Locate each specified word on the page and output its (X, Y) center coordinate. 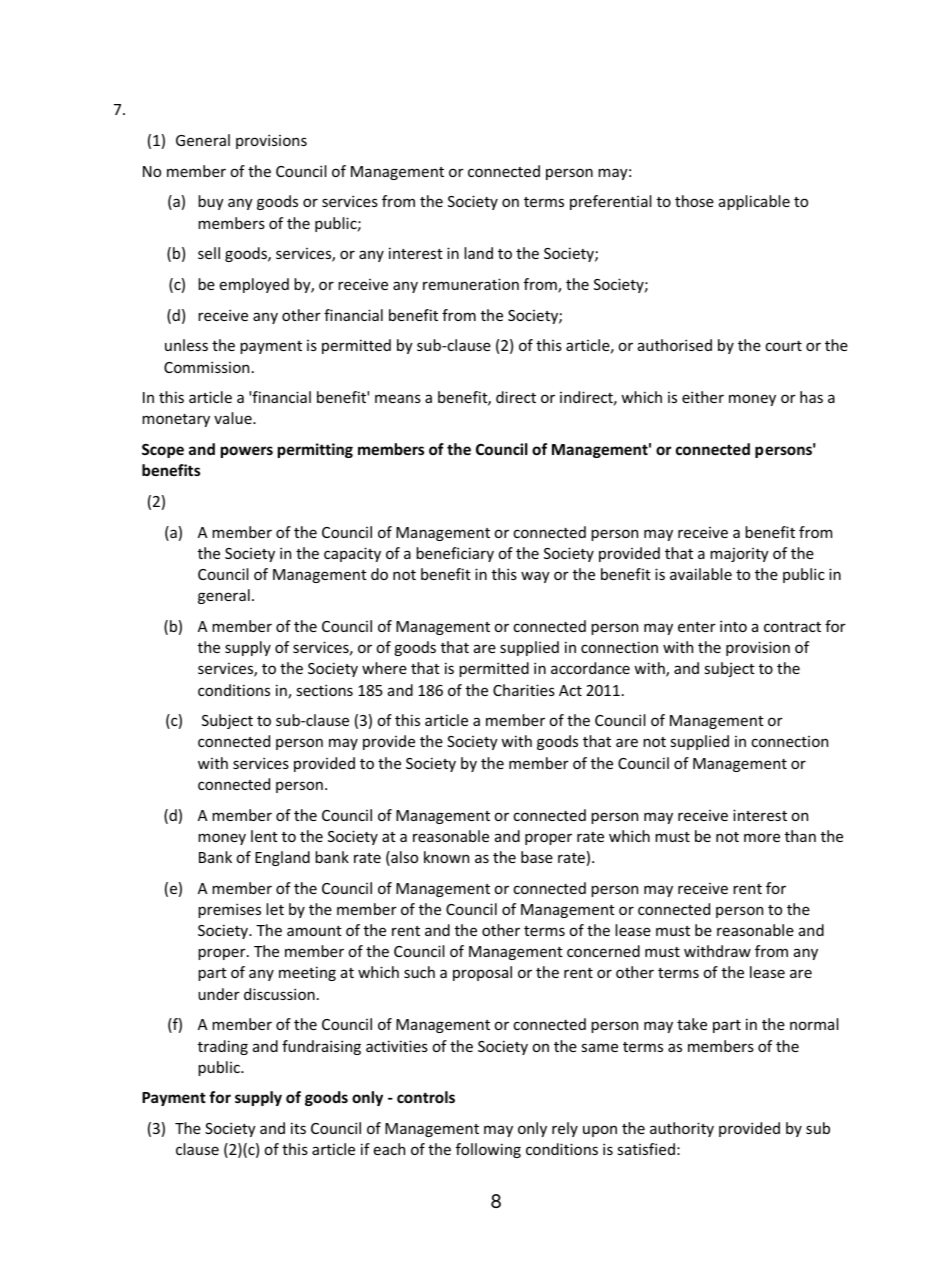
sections (324, 690)
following (488, 1150)
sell (209, 253)
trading (223, 1047)
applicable (754, 202)
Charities (524, 690)
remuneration (471, 284)
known (446, 857)
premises (229, 910)
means (398, 398)
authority (682, 1129)
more (762, 837)
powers (247, 452)
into (733, 626)
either (703, 397)
